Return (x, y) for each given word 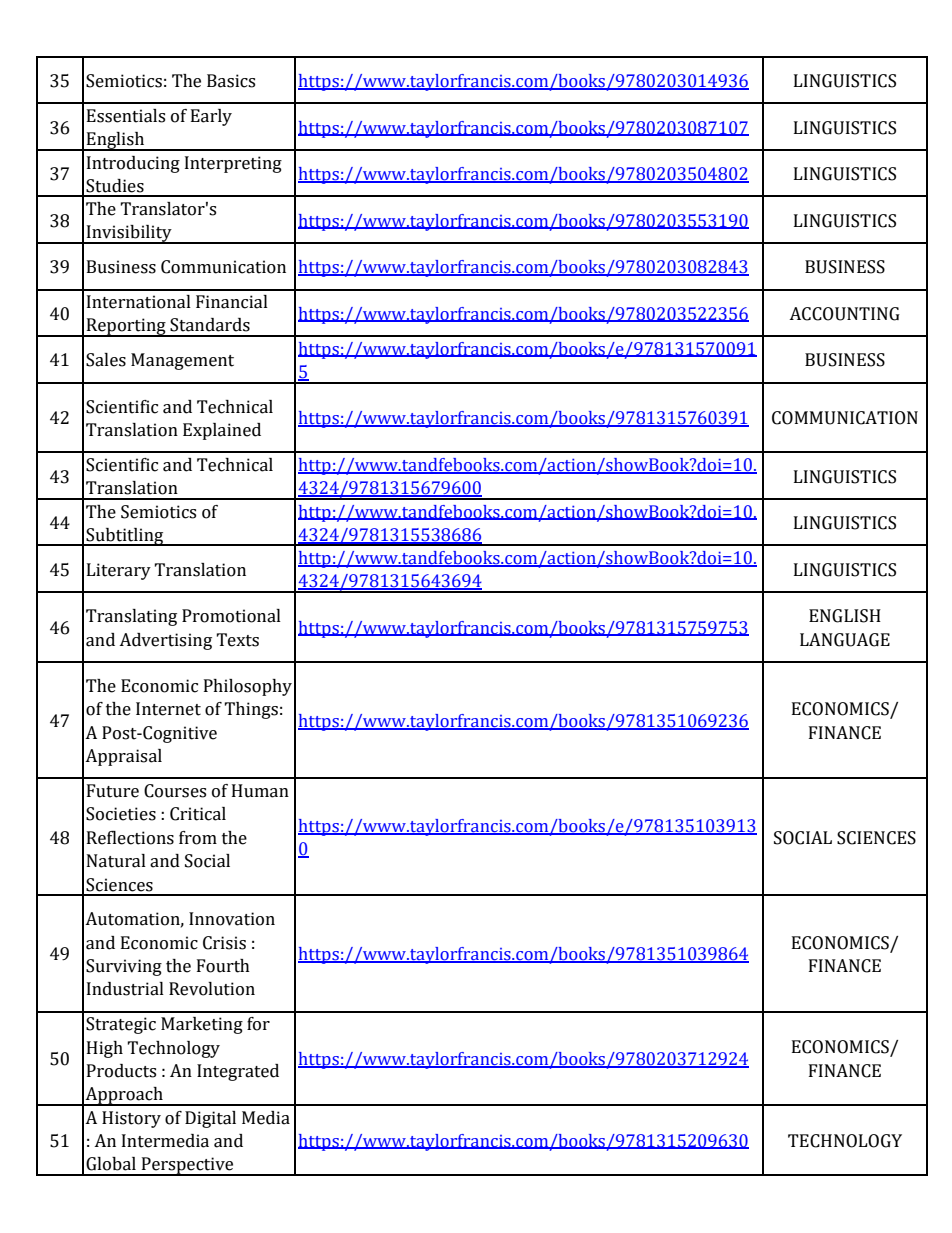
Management (182, 361)
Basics (231, 81)
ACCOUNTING (844, 314)
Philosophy (248, 687)
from (198, 838)
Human (260, 791)
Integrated (238, 1072)
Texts (237, 640)
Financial (232, 302)
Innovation (232, 919)
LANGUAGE (845, 640)
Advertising (165, 641)
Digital (210, 1119)
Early (211, 117)
